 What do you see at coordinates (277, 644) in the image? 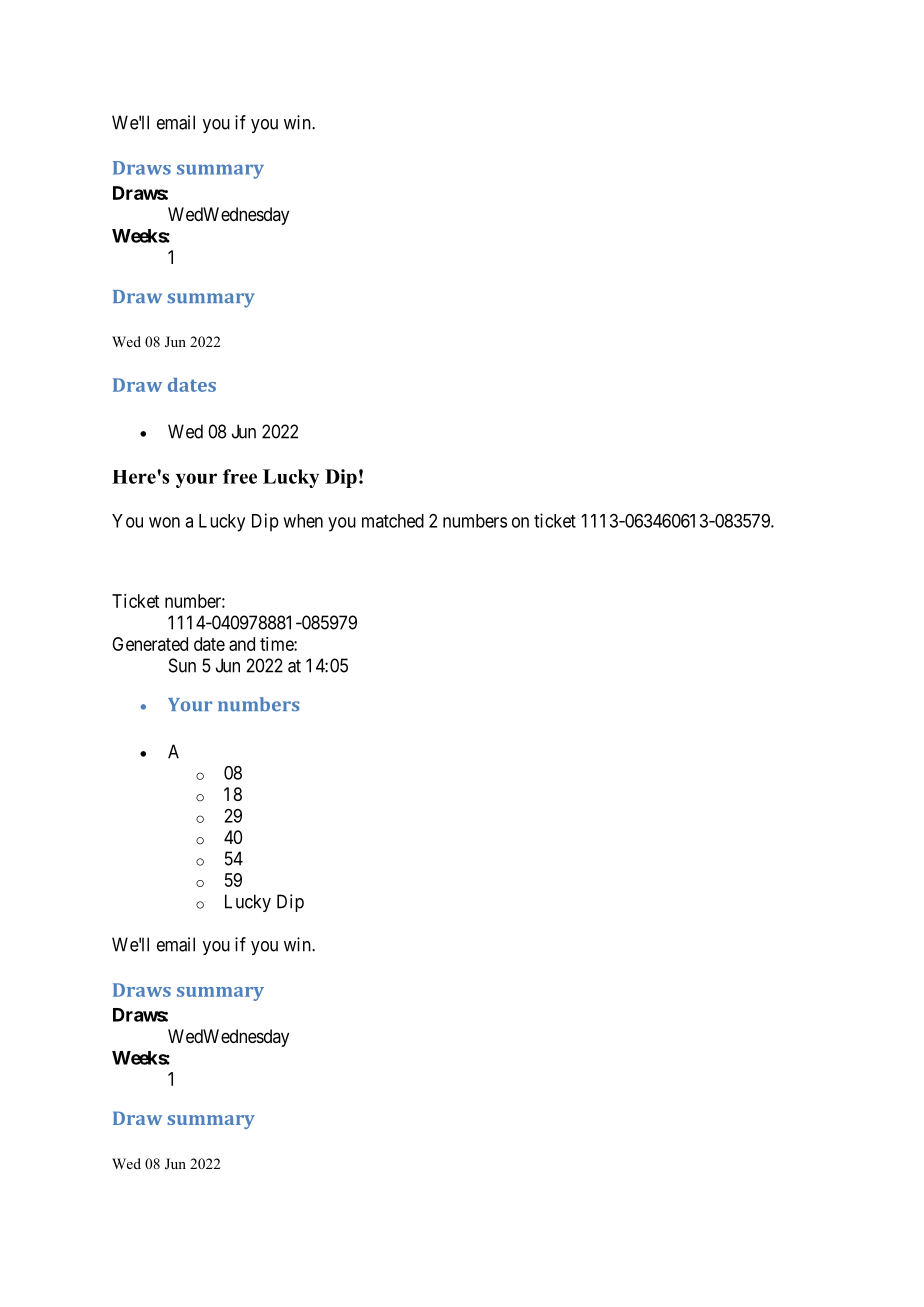
I see `time` at bounding box center [277, 644].
